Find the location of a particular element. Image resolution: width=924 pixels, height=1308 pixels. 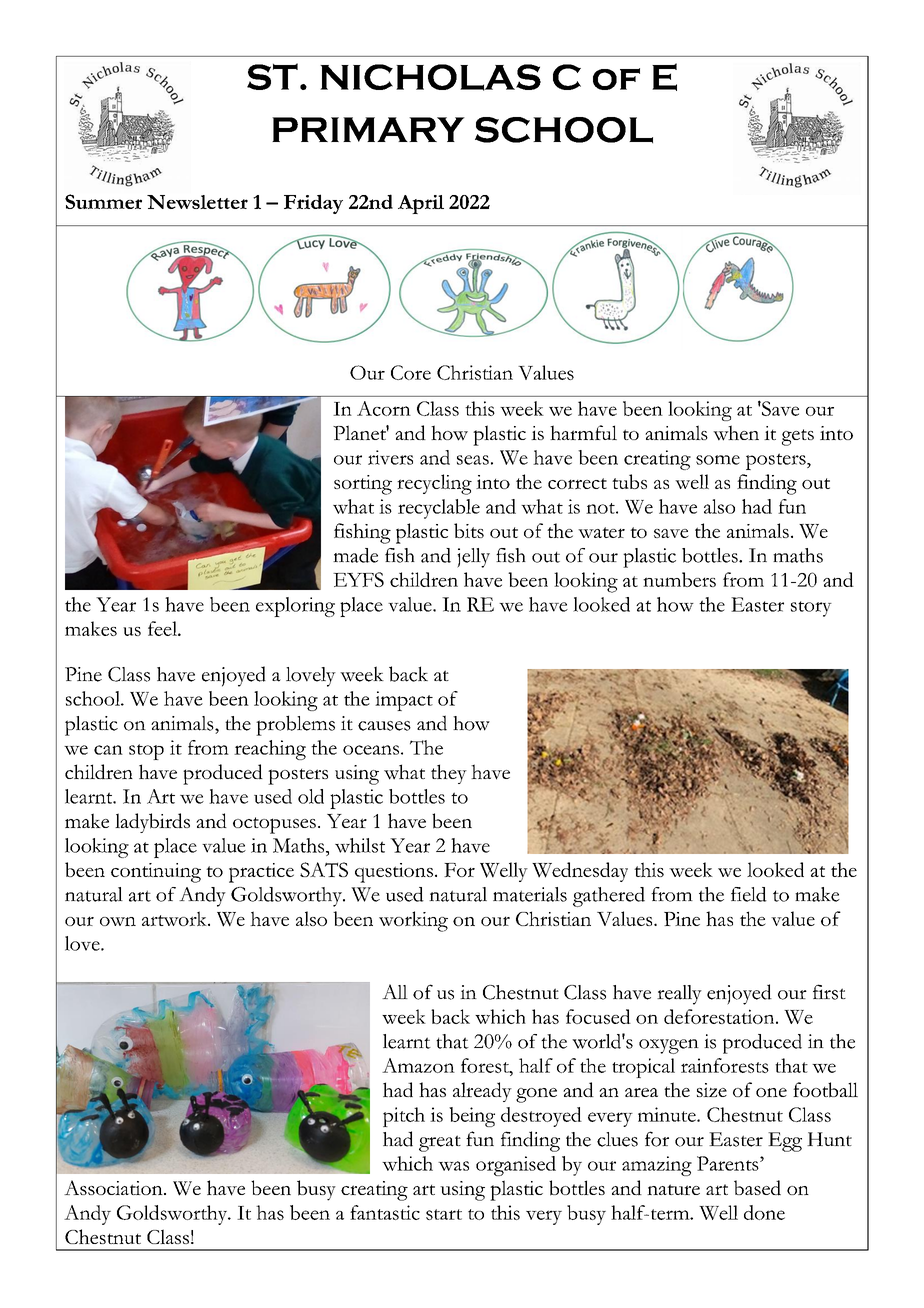

Newsletter is located at coordinates (197, 202).
